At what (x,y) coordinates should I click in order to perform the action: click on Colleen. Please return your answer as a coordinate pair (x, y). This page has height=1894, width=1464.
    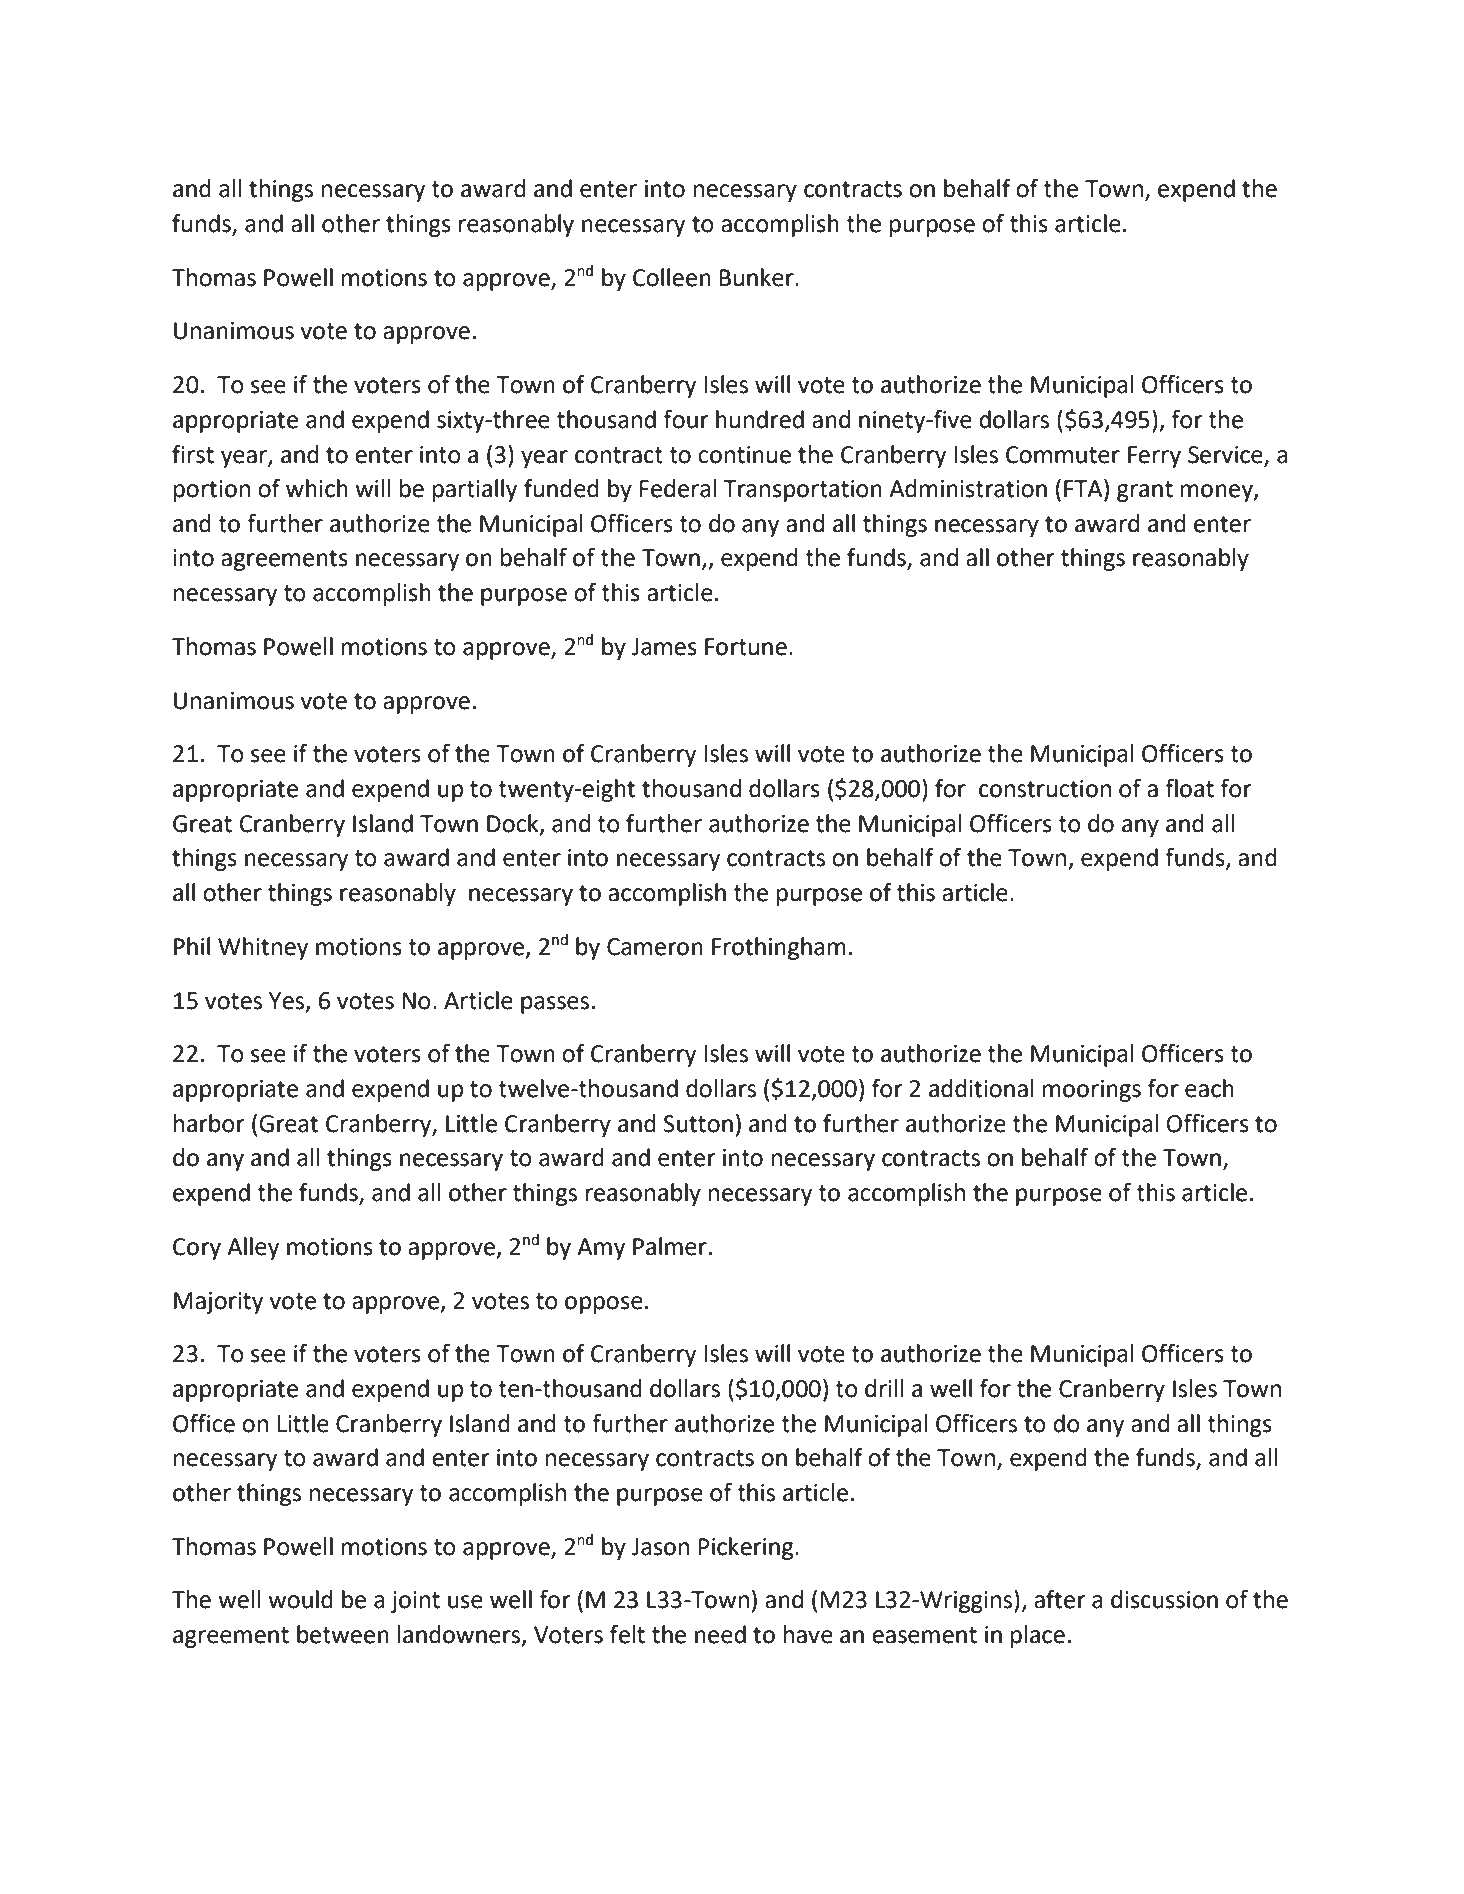
    Looking at the image, I should click on (672, 277).
